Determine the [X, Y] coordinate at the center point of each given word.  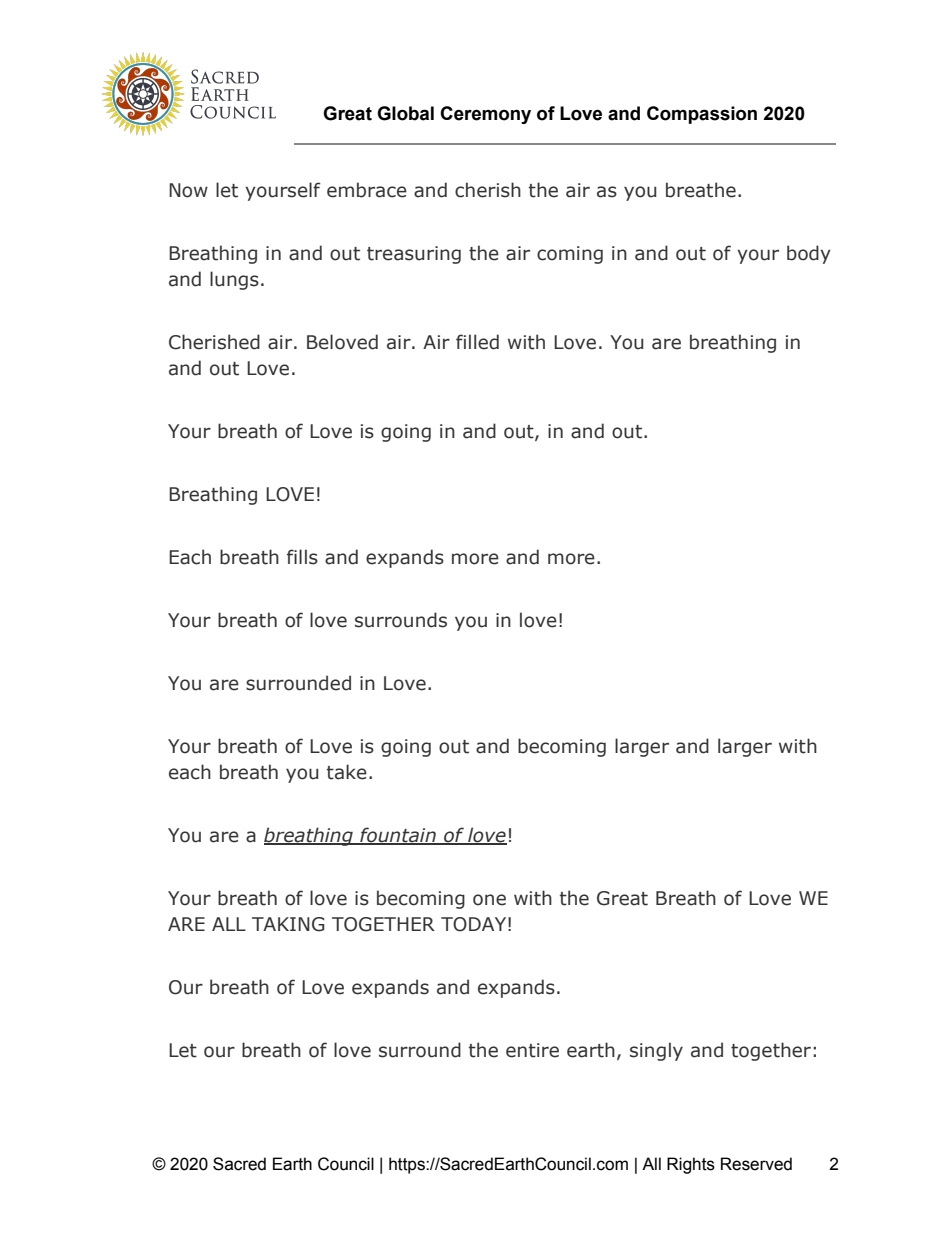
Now [188, 190]
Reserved [756, 1164]
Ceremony [485, 115]
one [489, 900]
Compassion [702, 115]
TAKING [288, 924]
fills [302, 557]
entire [532, 1050]
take [347, 772]
